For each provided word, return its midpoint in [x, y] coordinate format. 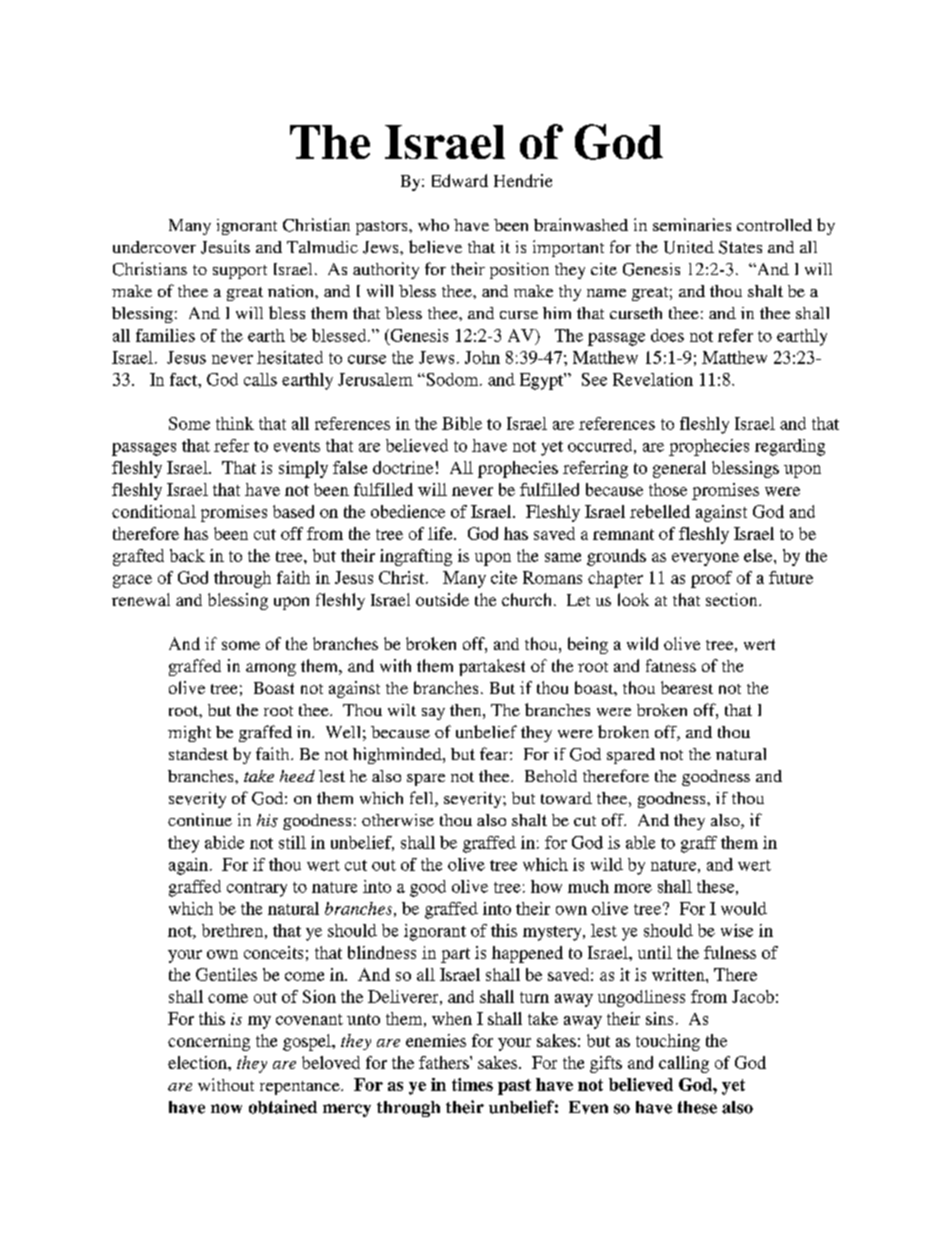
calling [684, 1064]
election [198, 1062]
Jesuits [225, 247]
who [433, 225]
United [689, 247]
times [472, 1084]
